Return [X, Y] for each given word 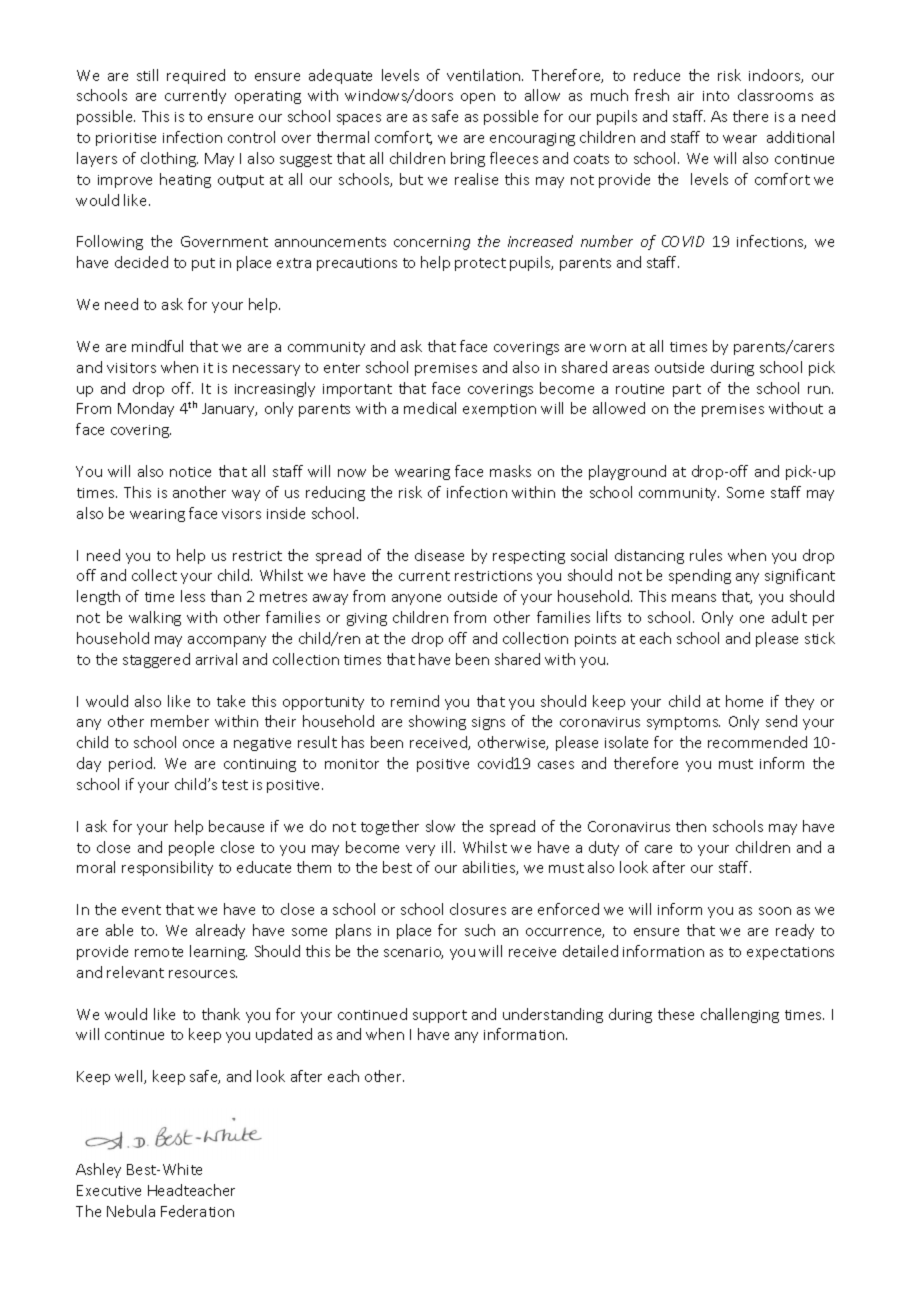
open [478, 98]
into [716, 96]
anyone [416, 599]
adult [789, 617]
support [440, 1016]
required [196, 76]
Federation [197, 1211]
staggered [156, 660]
